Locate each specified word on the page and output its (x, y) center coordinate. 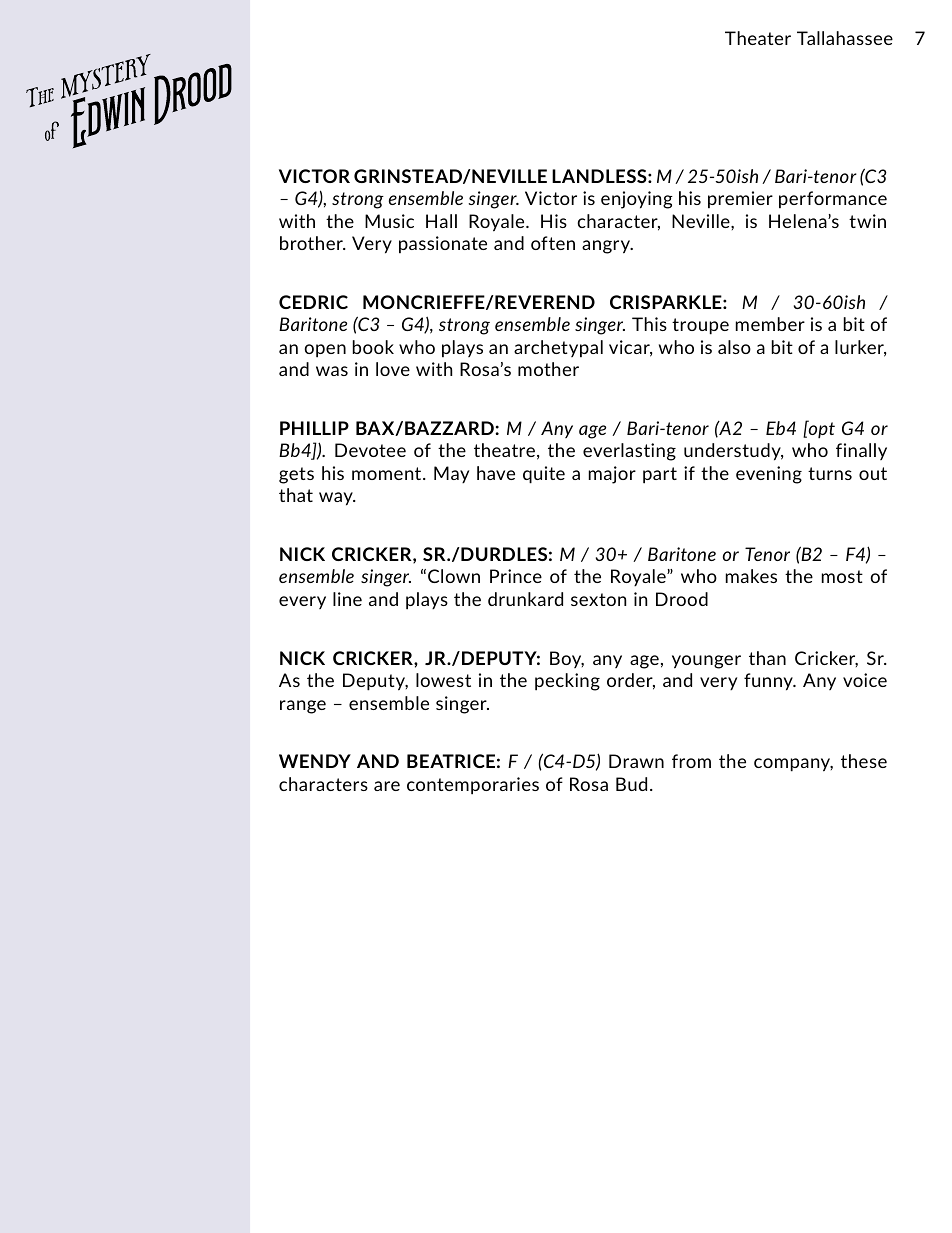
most (842, 576)
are (387, 786)
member (770, 324)
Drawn (636, 761)
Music (389, 221)
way (337, 499)
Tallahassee (845, 38)
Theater (758, 38)
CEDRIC (313, 302)
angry (607, 247)
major (612, 475)
